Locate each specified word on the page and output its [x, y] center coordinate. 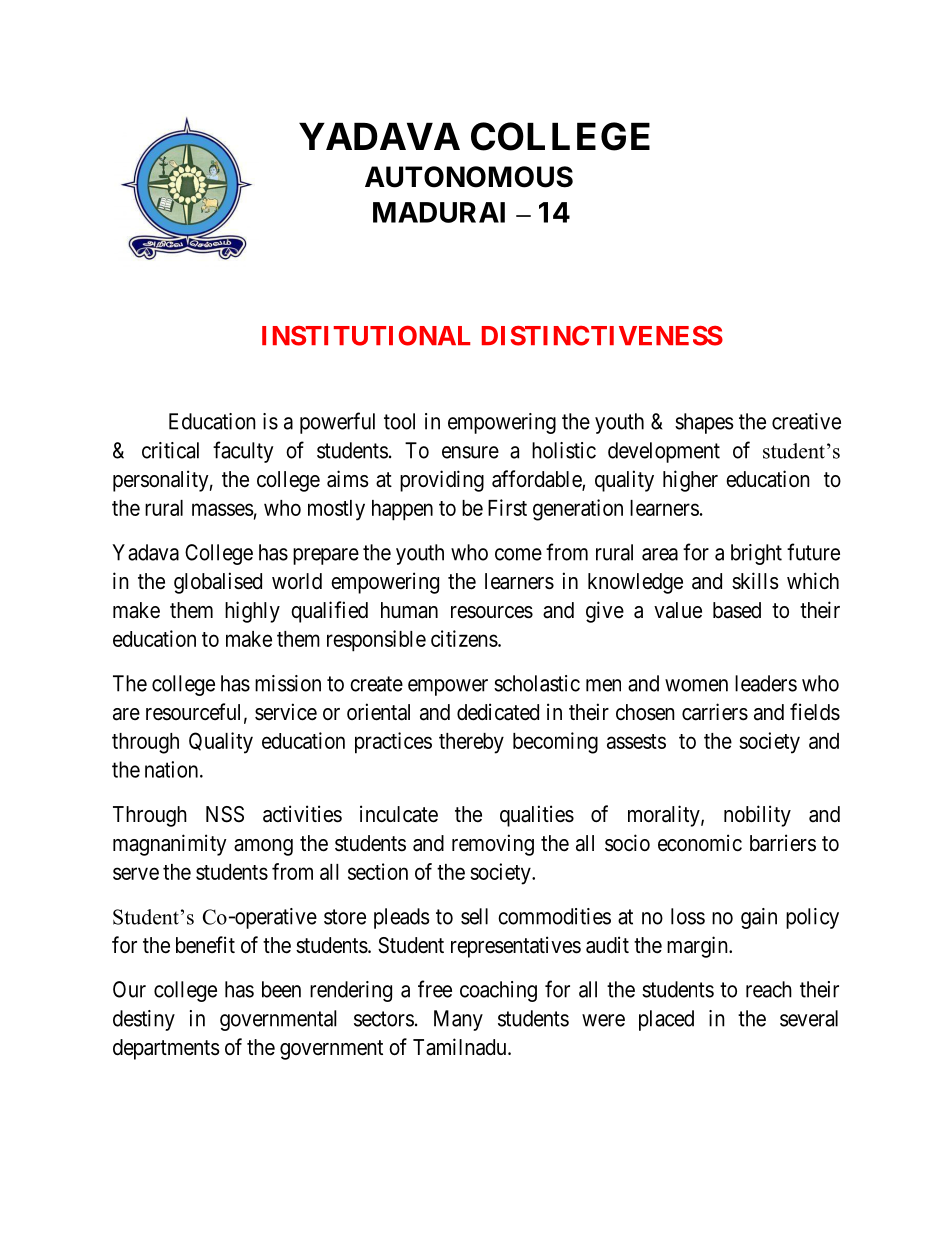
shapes [704, 423]
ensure [470, 452]
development [664, 452]
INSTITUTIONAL [366, 336]
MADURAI [439, 212]
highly [252, 612]
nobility [757, 816]
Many [458, 1020]
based [737, 610]
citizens [464, 638]
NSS [225, 814]
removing [493, 845]
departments [166, 1049]
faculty [243, 452]
